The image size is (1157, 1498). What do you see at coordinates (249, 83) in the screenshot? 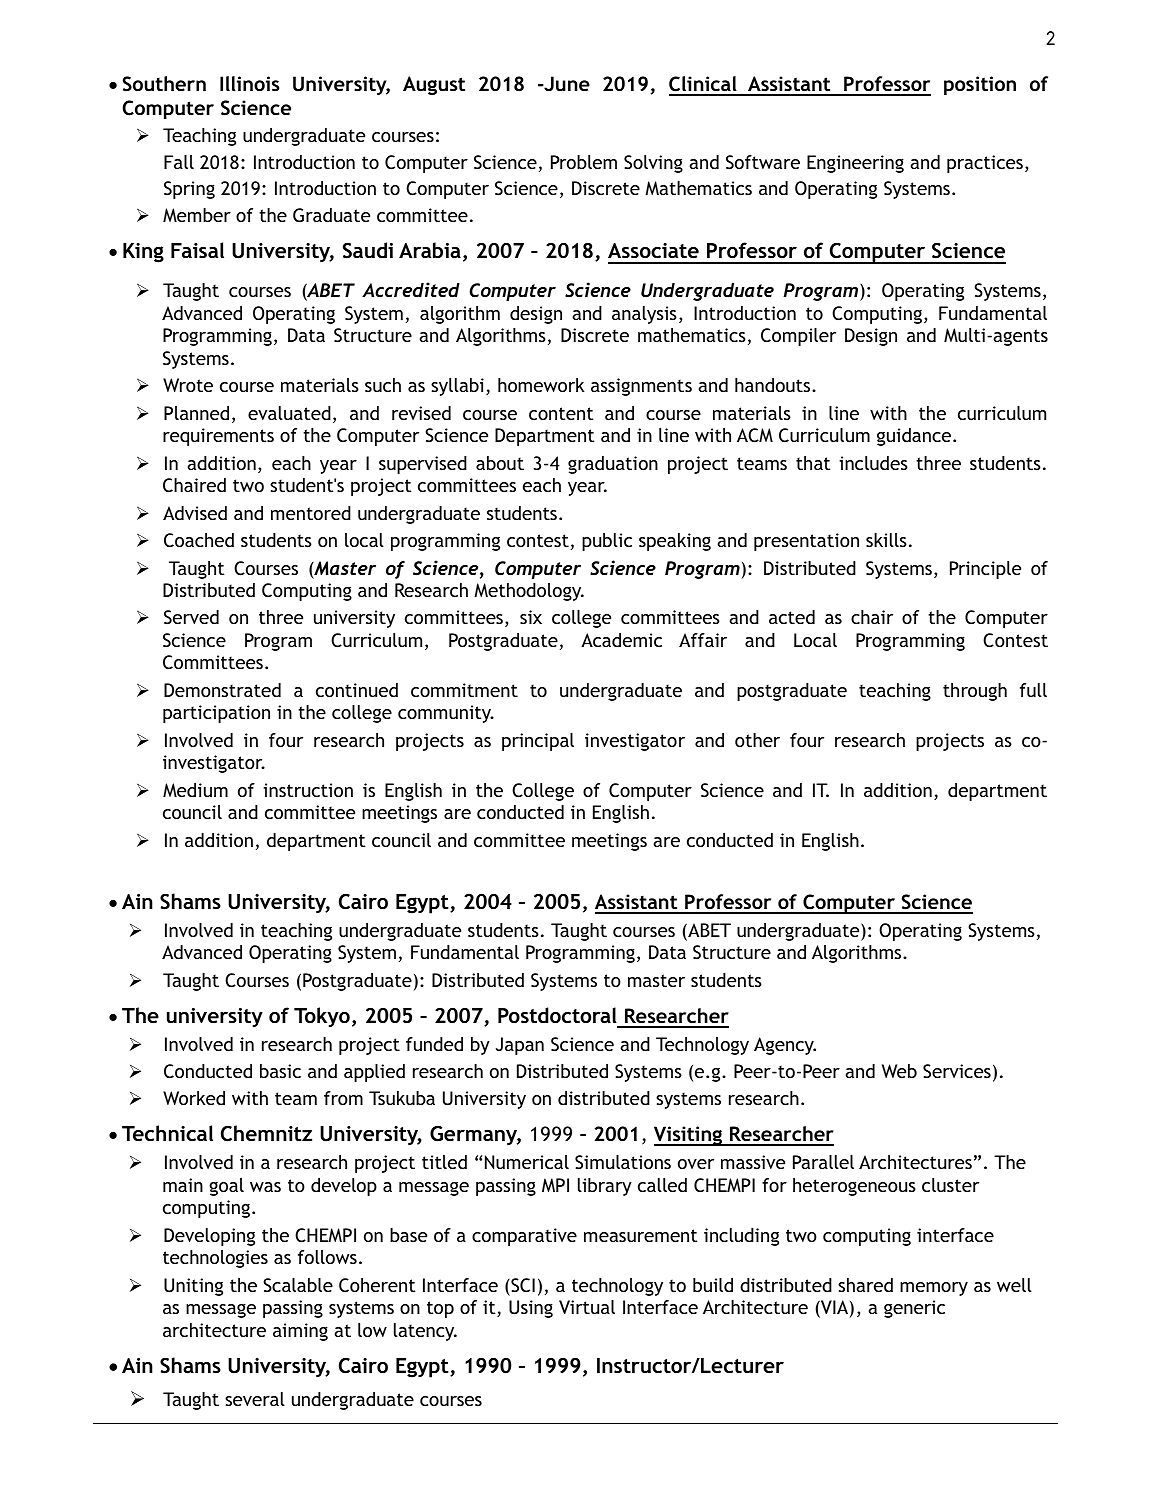
I see `Illinois` at bounding box center [249, 83].
